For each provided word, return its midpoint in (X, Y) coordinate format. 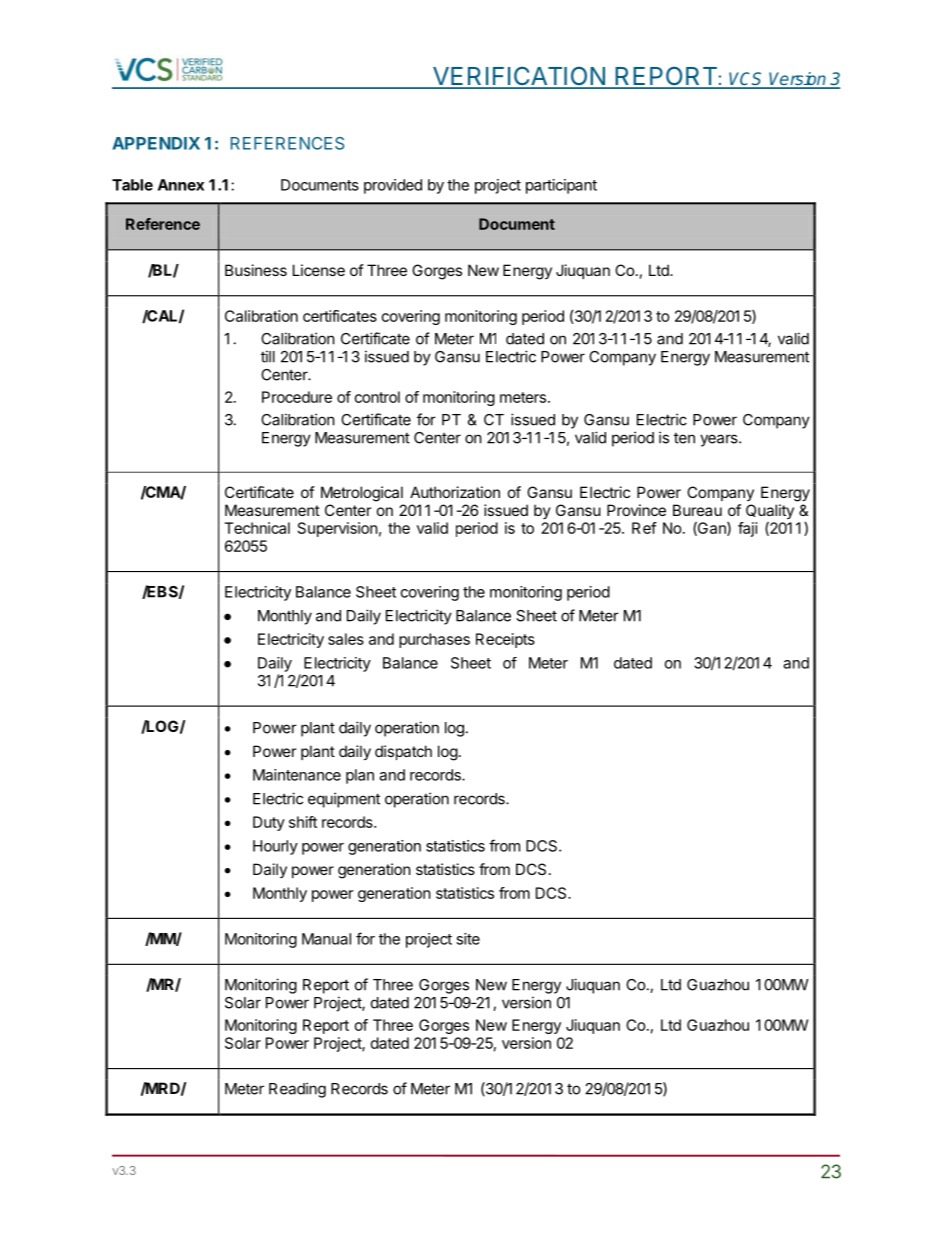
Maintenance (297, 775)
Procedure (297, 397)
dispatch (403, 752)
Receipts (505, 640)
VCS (747, 80)
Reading (297, 1090)
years (720, 440)
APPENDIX (156, 143)
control (377, 397)
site (468, 939)
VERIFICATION (519, 77)
